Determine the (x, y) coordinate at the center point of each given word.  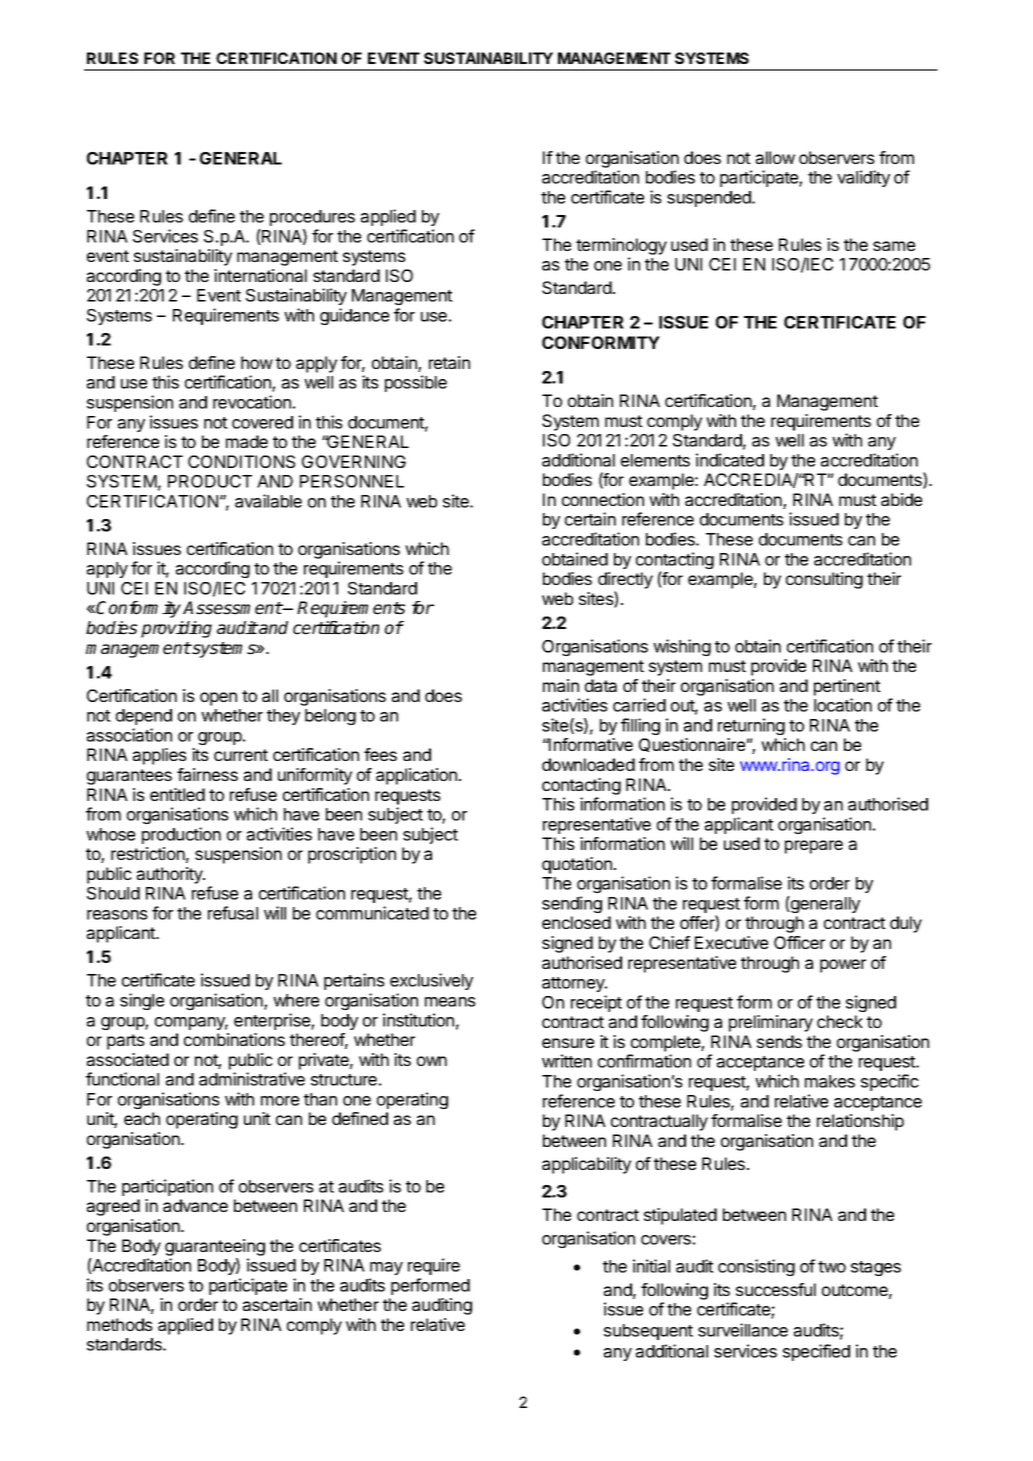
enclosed (576, 922)
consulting (824, 580)
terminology (621, 246)
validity (863, 178)
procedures (312, 218)
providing (176, 629)
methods (120, 1324)
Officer (799, 942)
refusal (233, 913)
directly (625, 580)
